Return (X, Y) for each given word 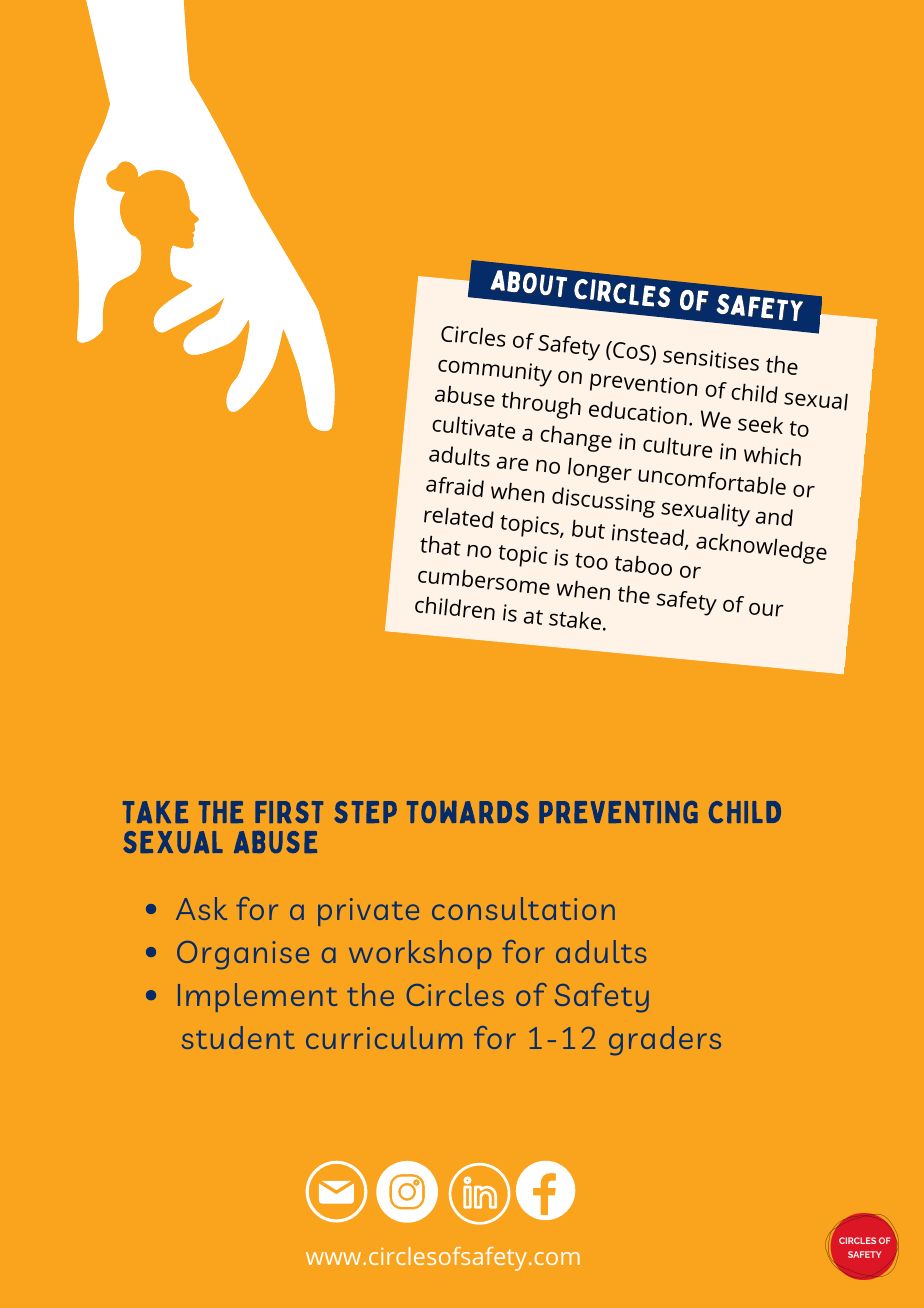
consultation (523, 908)
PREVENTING (618, 812)
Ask (201, 908)
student (238, 1037)
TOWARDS (468, 812)
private (368, 912)
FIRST (289, 812)
